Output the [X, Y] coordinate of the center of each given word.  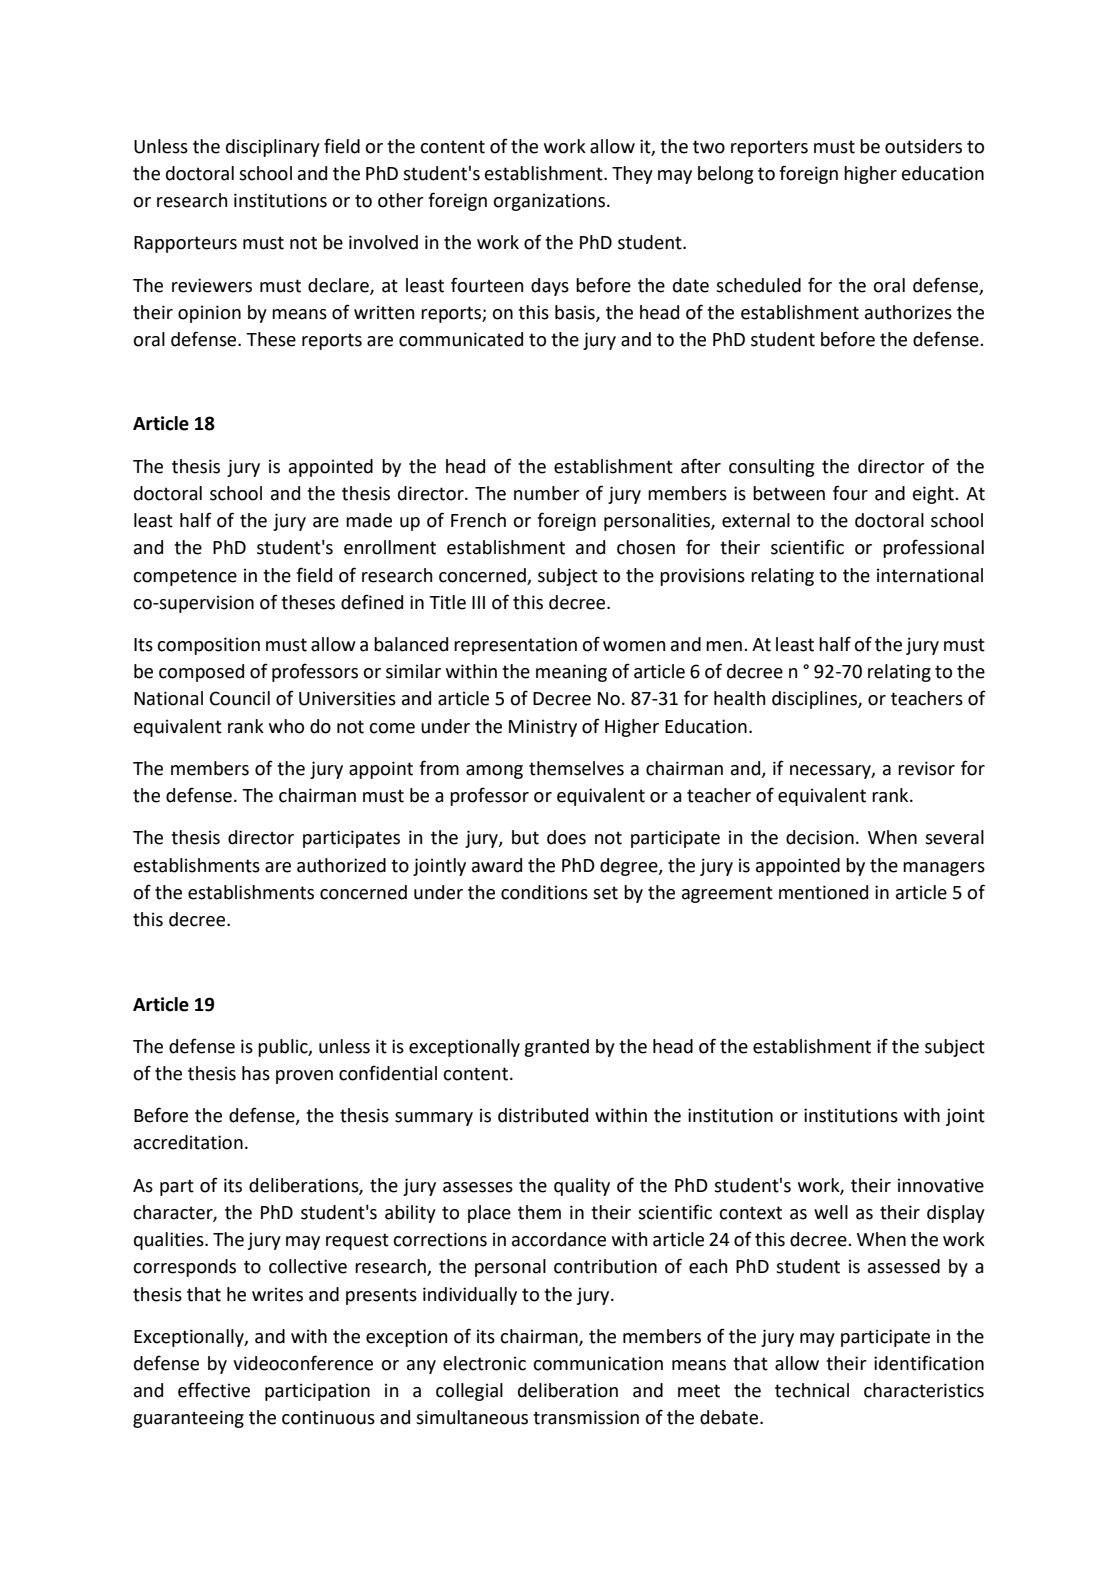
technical [812, 1390]
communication [598, 1363]
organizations [550, 202]
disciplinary [273, 148]
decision [820, 837]
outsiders [923, 146]
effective [214, 1390]
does [566, 837]
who [286, 726]
